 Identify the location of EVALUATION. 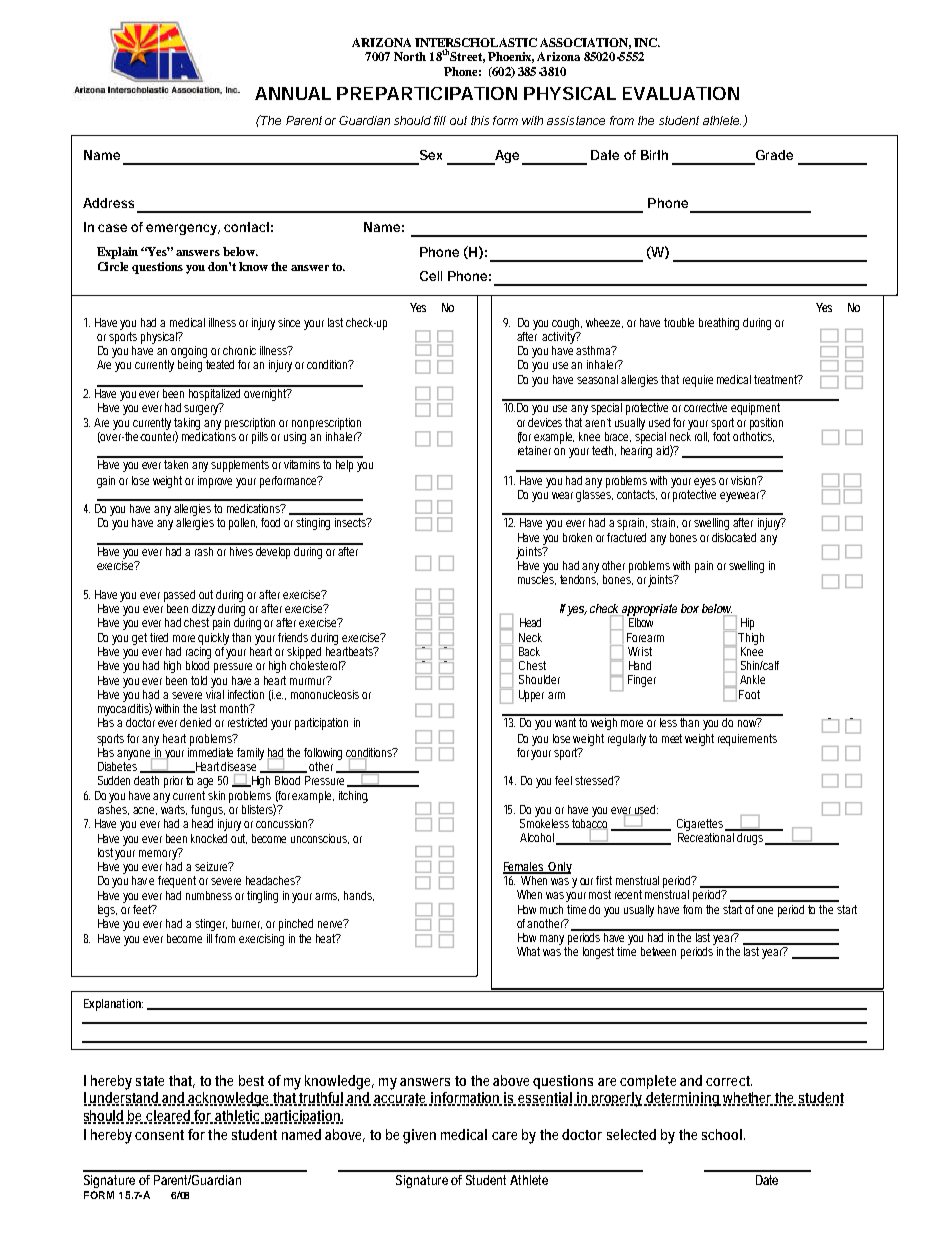
(681, 93).
